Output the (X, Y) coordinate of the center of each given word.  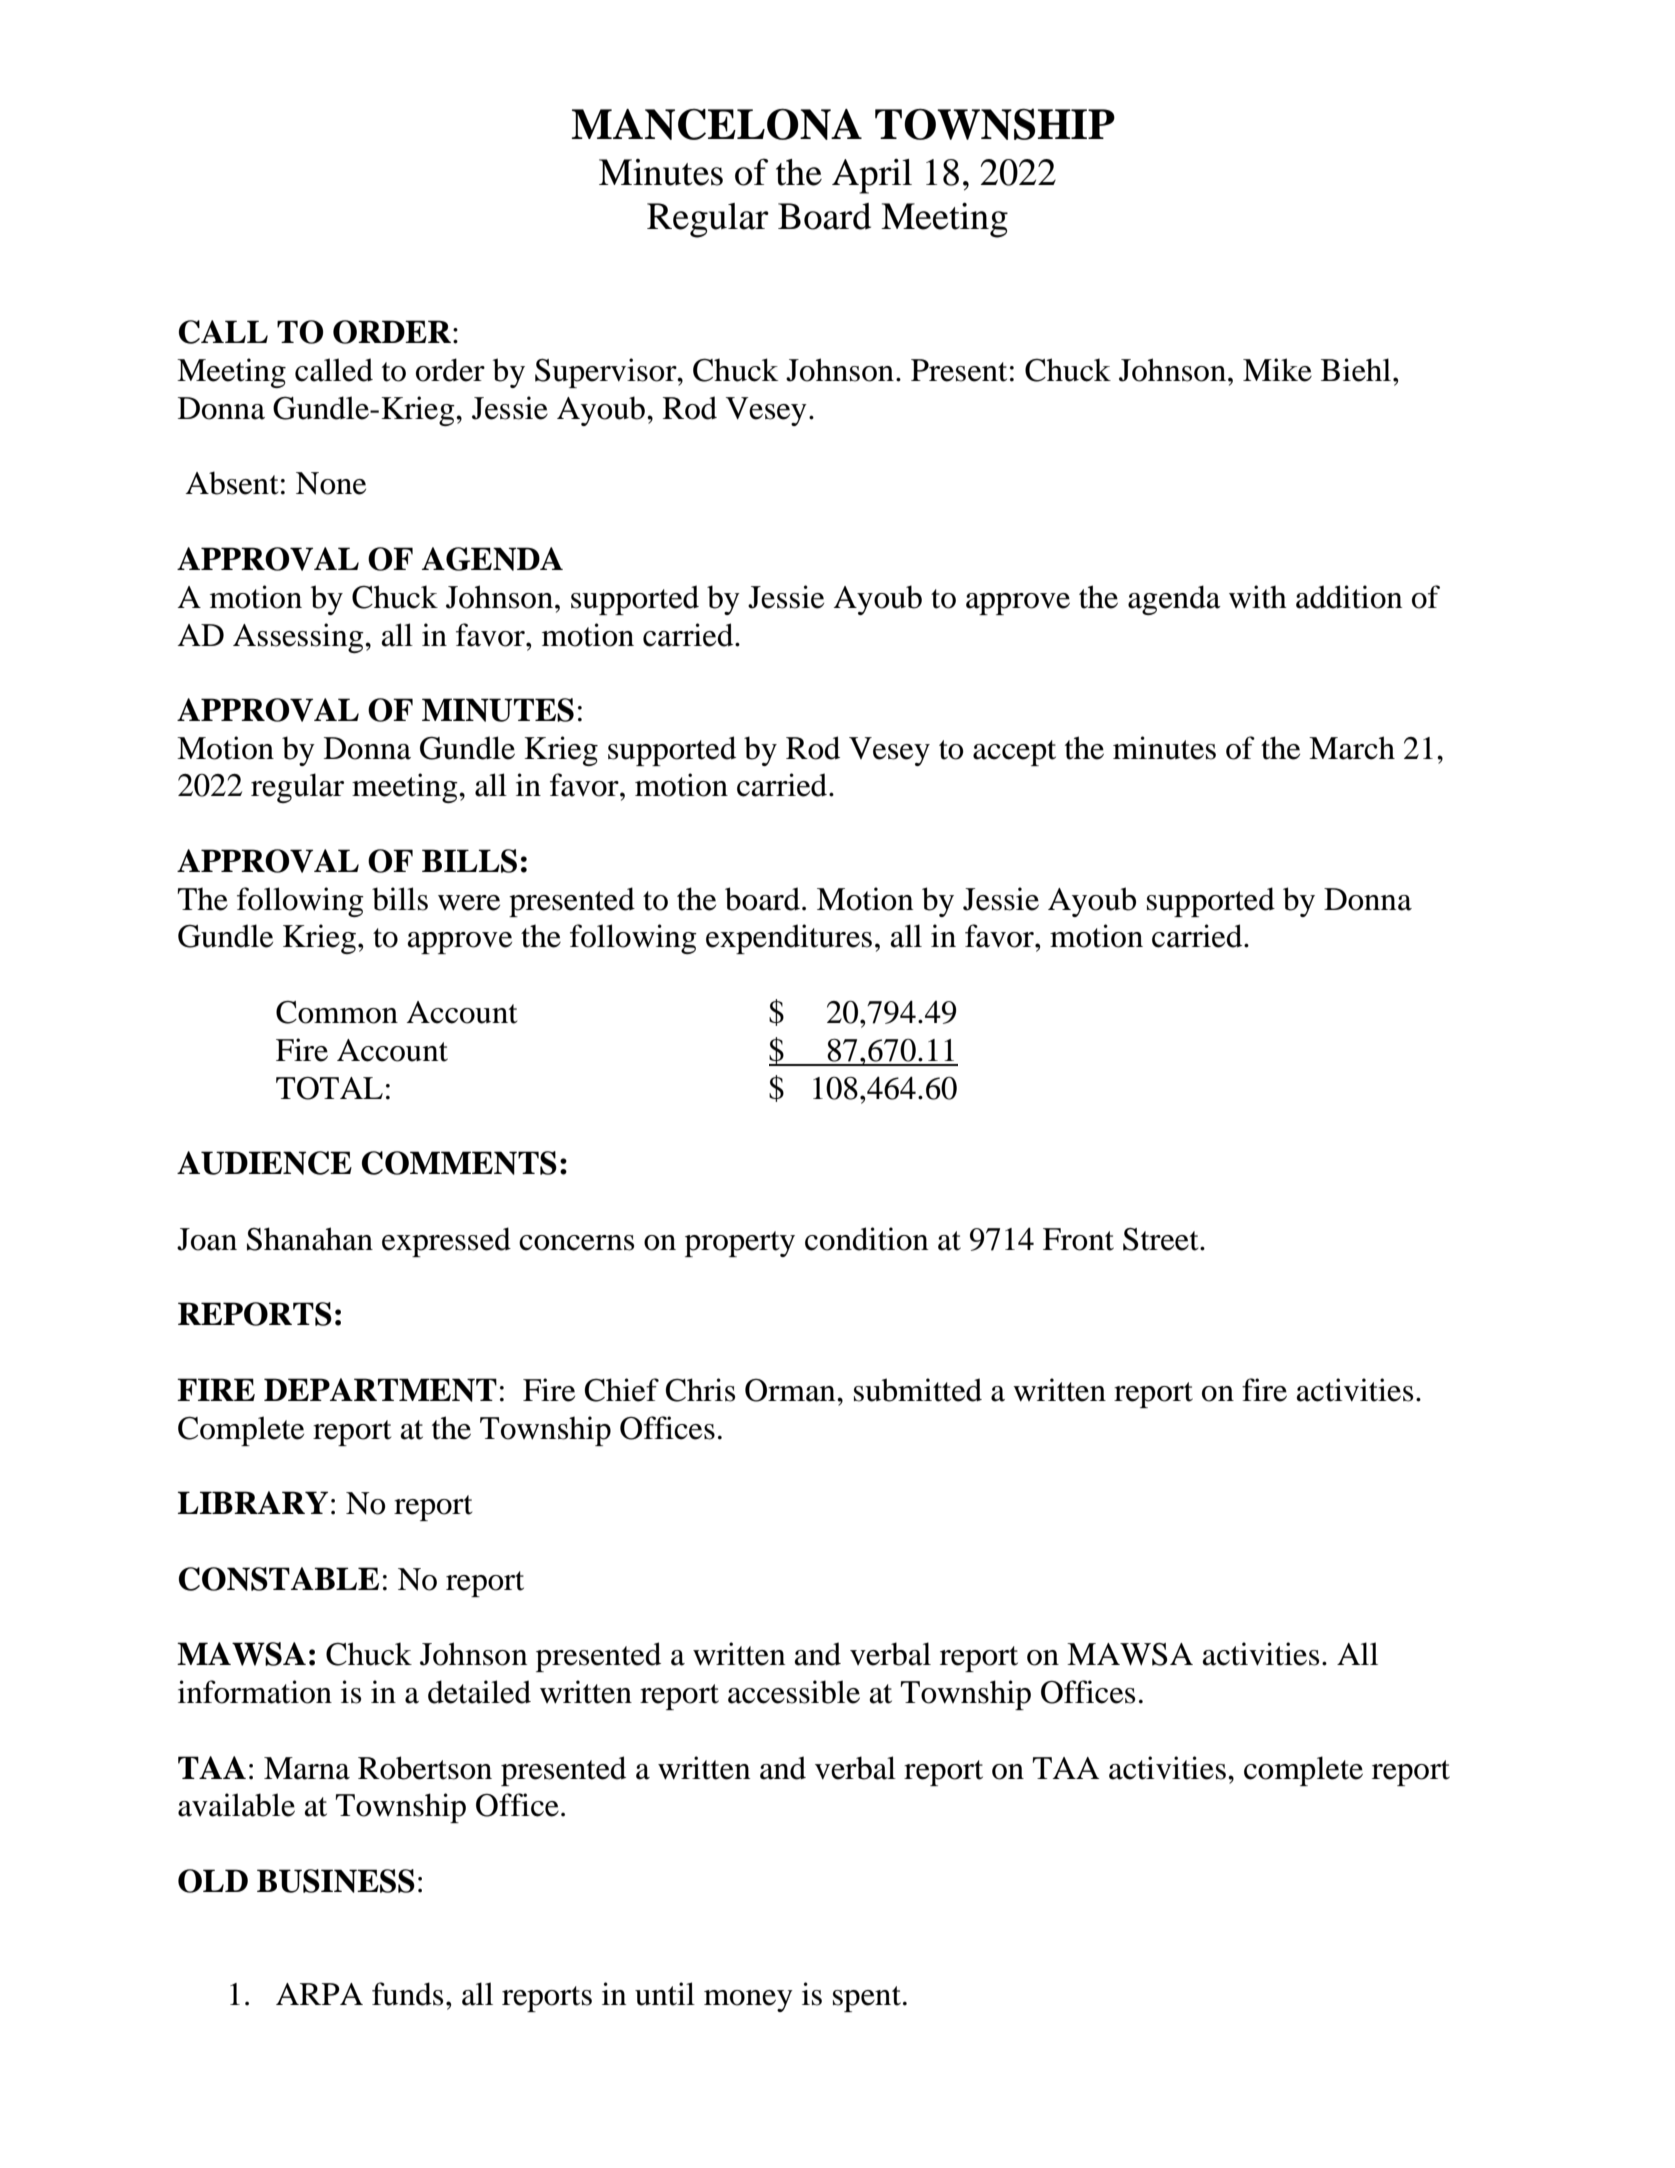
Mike (1277, 370)
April (872, 176)
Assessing (299, 638)
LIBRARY (253, 1502)
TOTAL (329, 1088)
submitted (918, 1390)
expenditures (789, 939)
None (331, 483)
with (1258, 597)
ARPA (319, 1994)
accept (1014, 753)
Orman (791, 1390)
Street (1162, 1239)
